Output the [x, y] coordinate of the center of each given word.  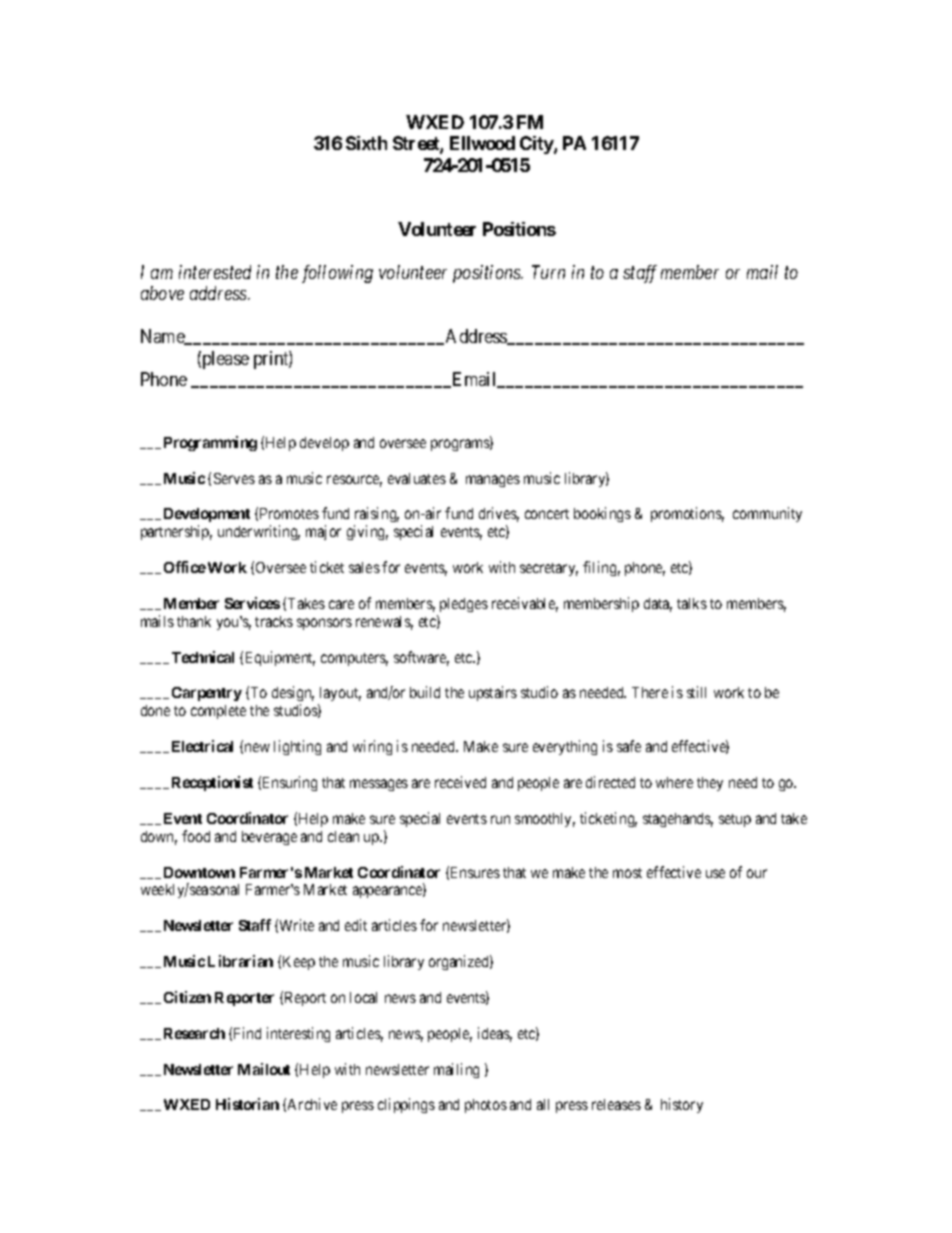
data [658, 605]
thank [194, 621]
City [537, 145]
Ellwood [482, 143]
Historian [247, 1104]
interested [215, 272]
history [682, 1105]
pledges [464, 605]
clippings [406, 1105]
